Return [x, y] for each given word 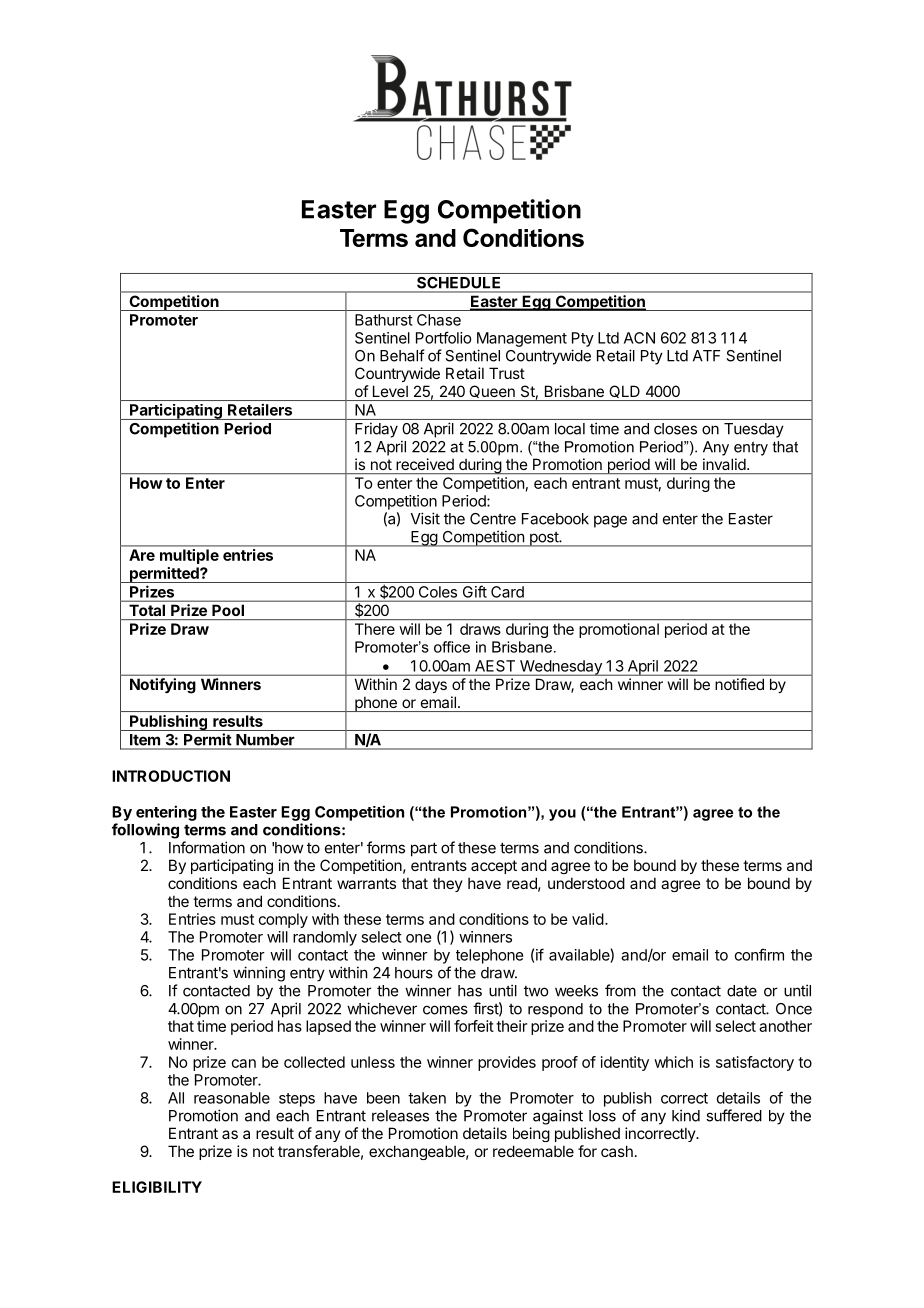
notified [739, 684]
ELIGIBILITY [157, 1187]
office [452, 647]
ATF [706, 356]
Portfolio [443, 337]
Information [207, 847]
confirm [759, 954]
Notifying [162, 685]
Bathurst [384, 320]
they [448, 884]
